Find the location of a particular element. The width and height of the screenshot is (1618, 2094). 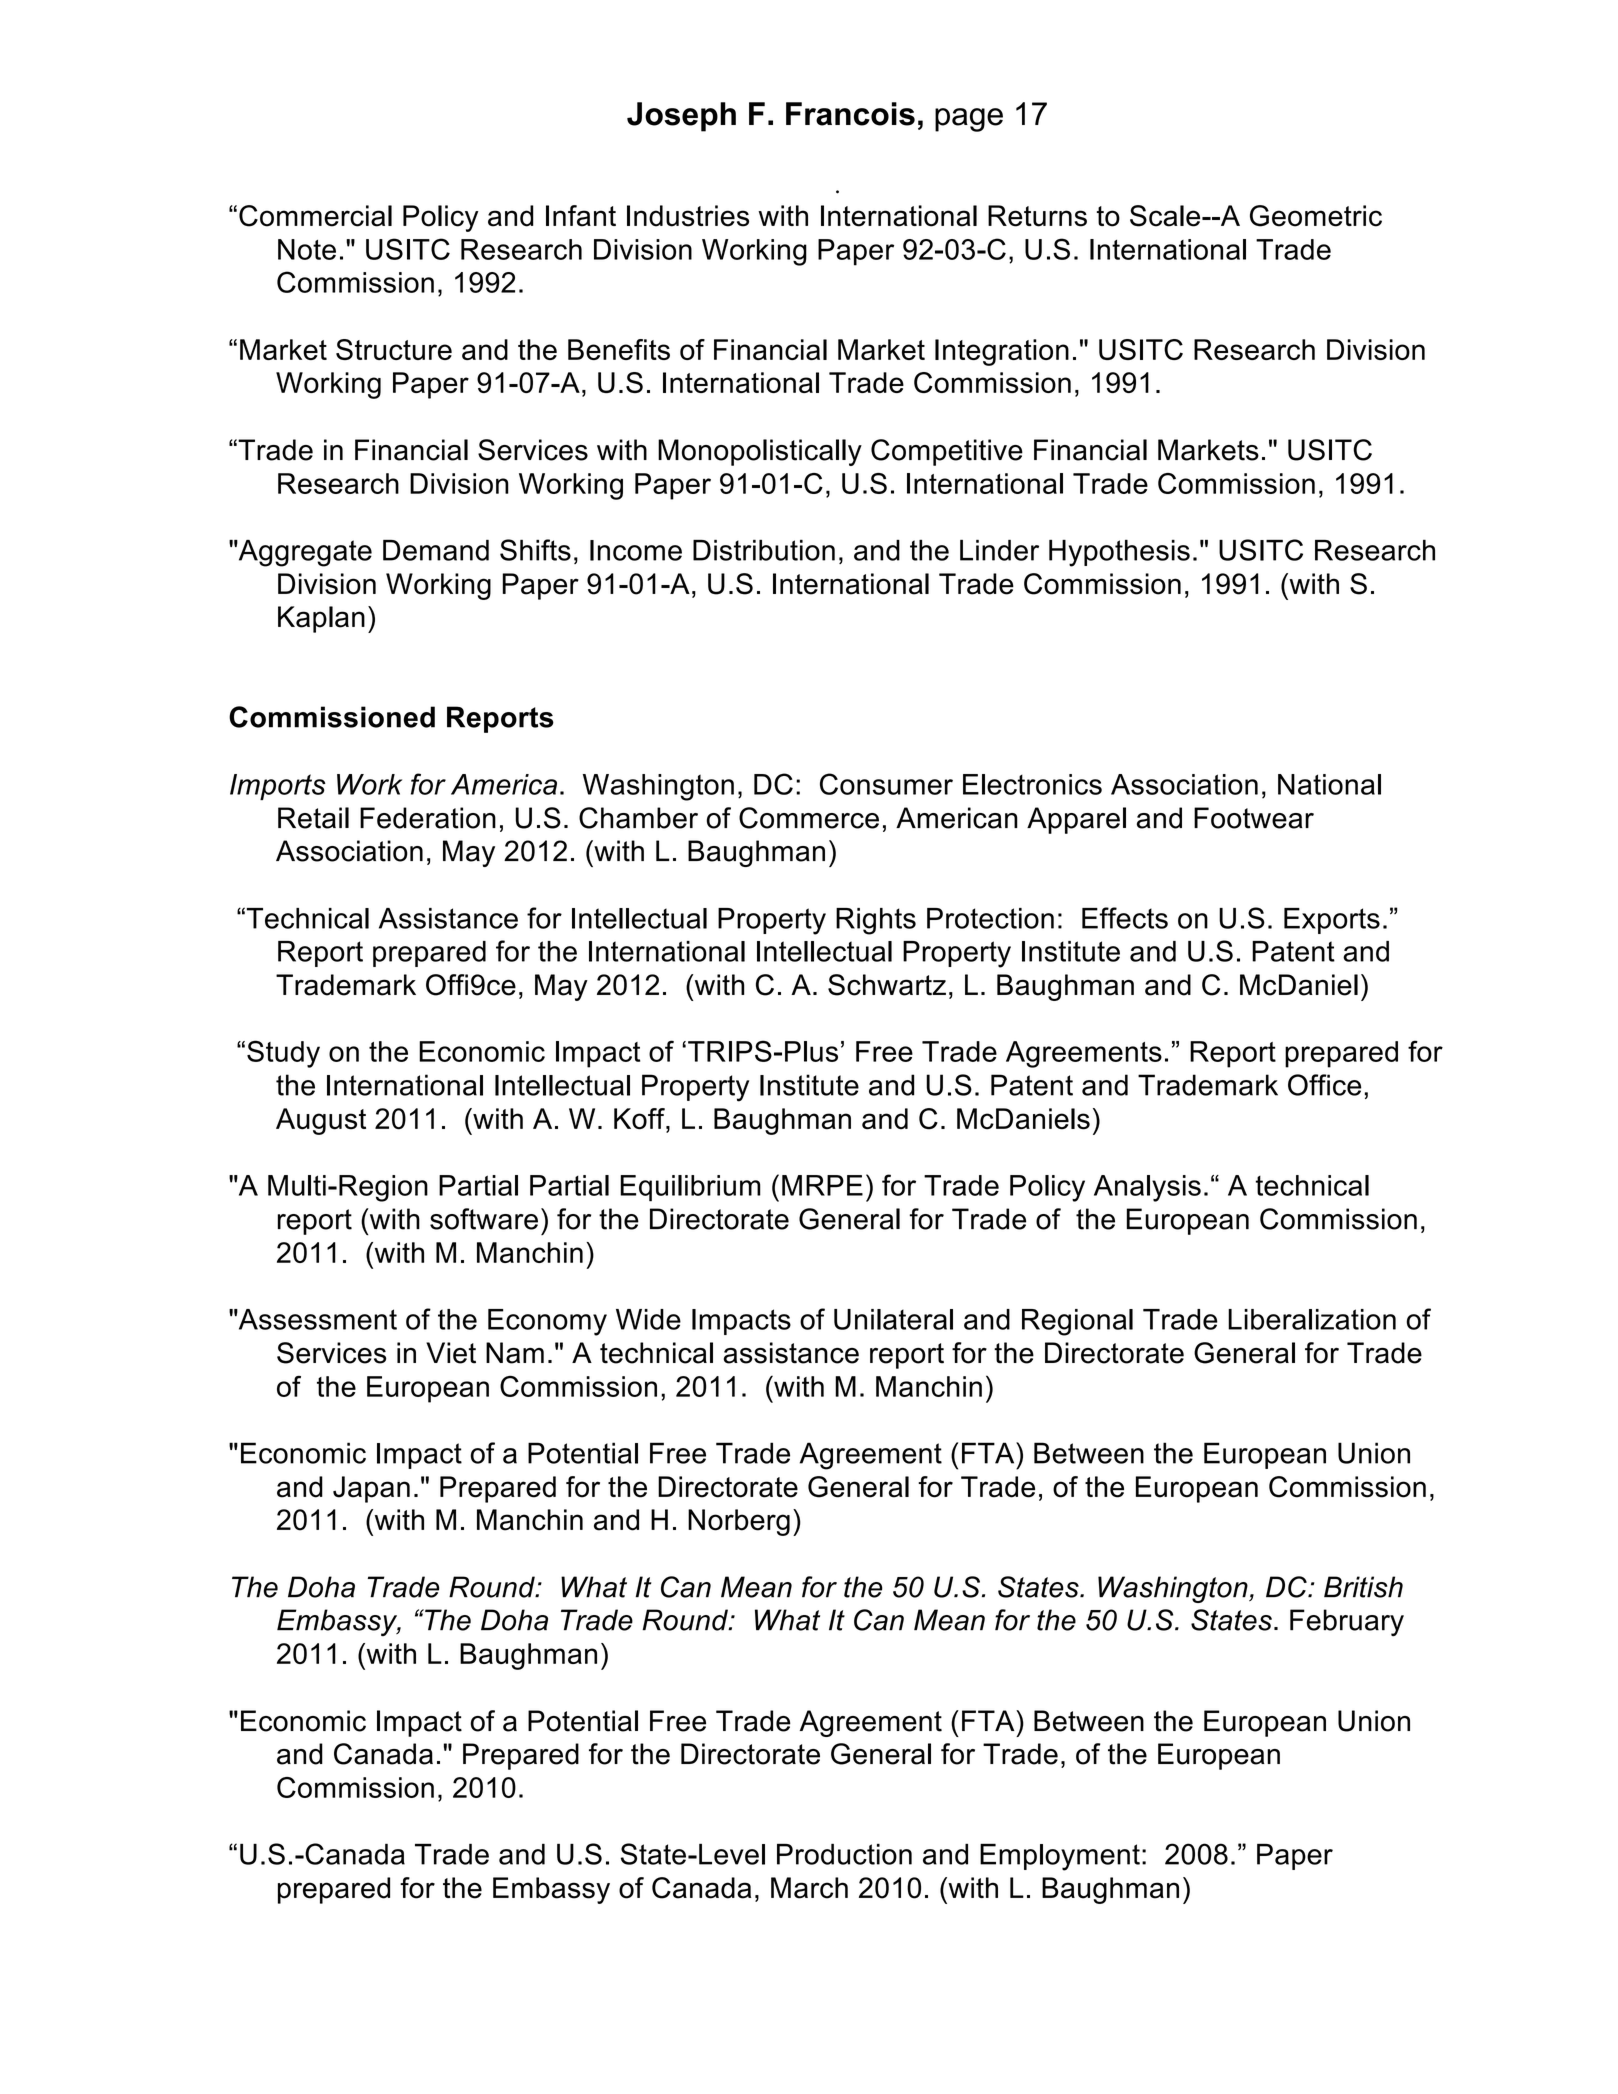

Exports is located at coordinates (1332, 921).
